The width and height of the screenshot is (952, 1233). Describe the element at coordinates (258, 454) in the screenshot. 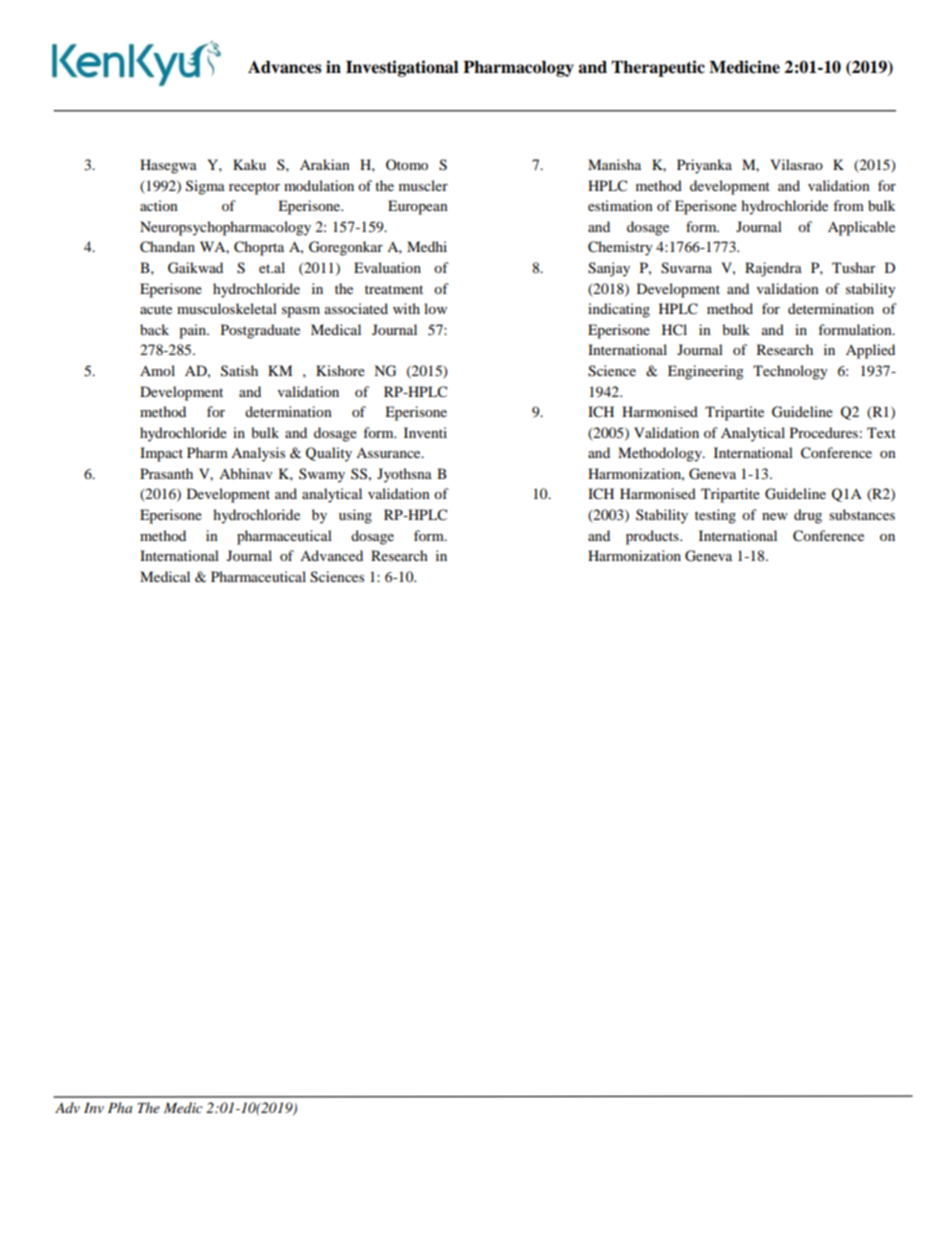

I see `Analysis` at that location.
